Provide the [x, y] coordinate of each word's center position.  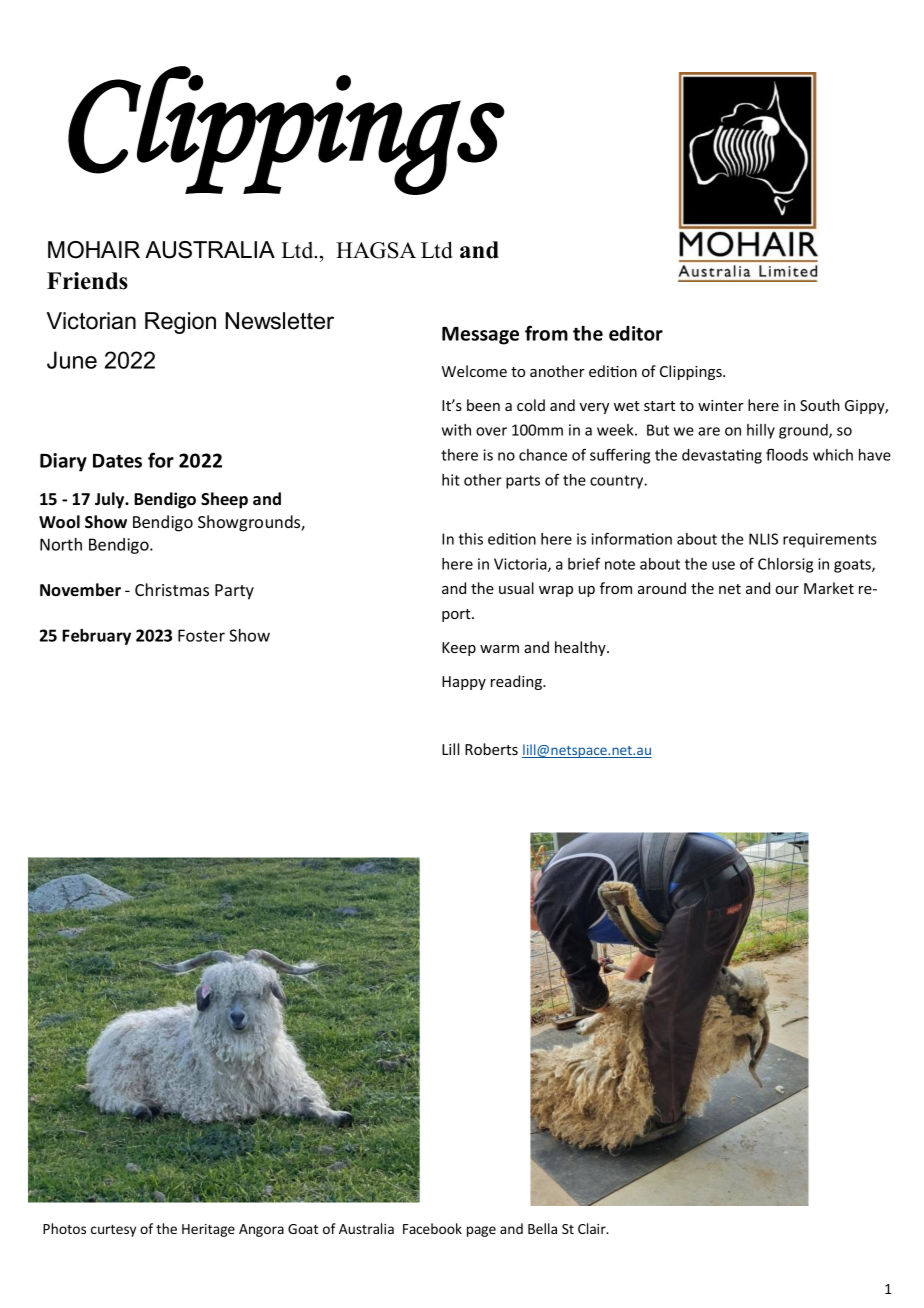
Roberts [491, 749]
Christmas [172, 589]
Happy [464, 683]
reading [517, 682]
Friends [87, 281]
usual [516, 588]
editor [636, 333]
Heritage [208, 1230]
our [787, 590]
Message [480, 336]
